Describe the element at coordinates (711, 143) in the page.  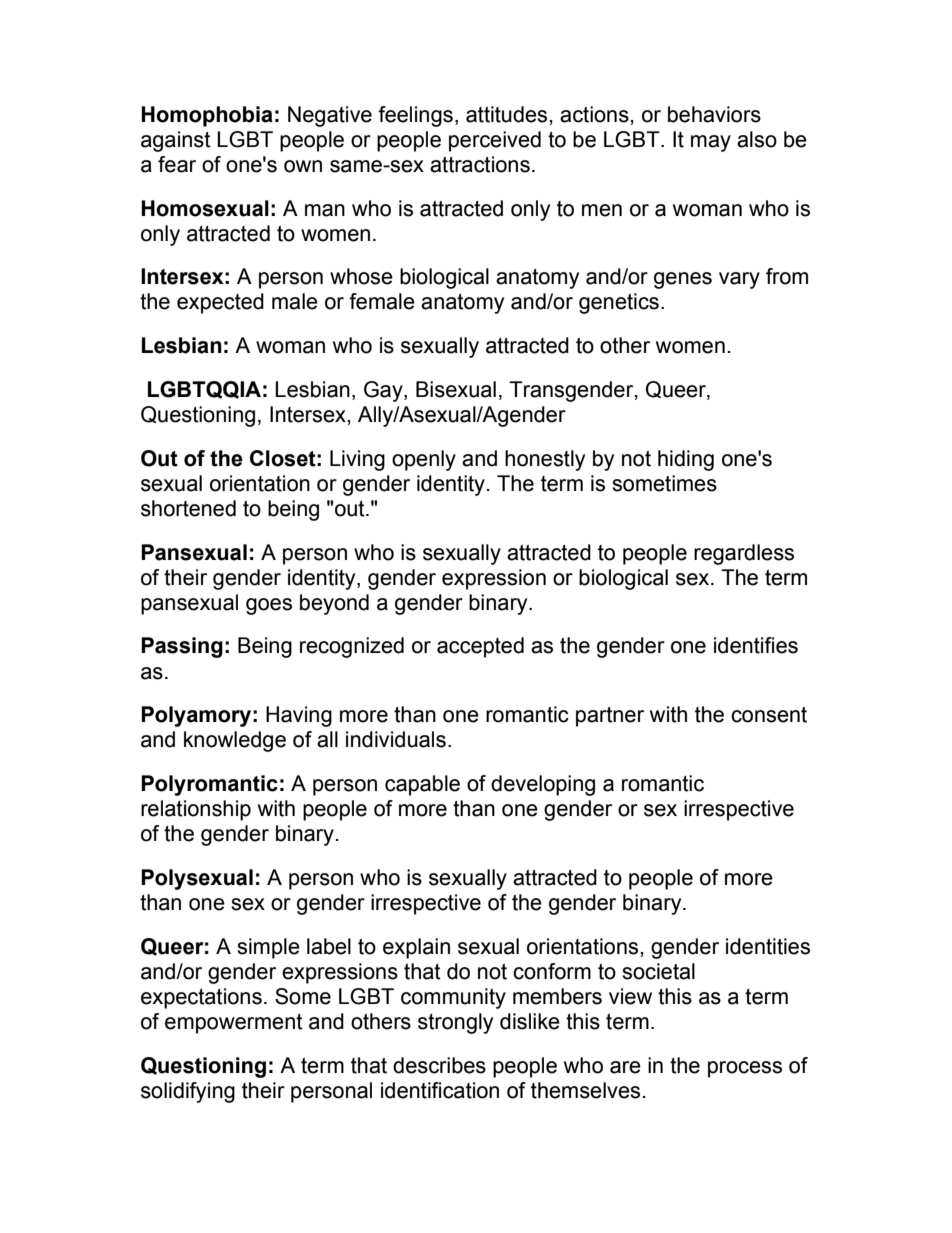
I see `may` at that location.
